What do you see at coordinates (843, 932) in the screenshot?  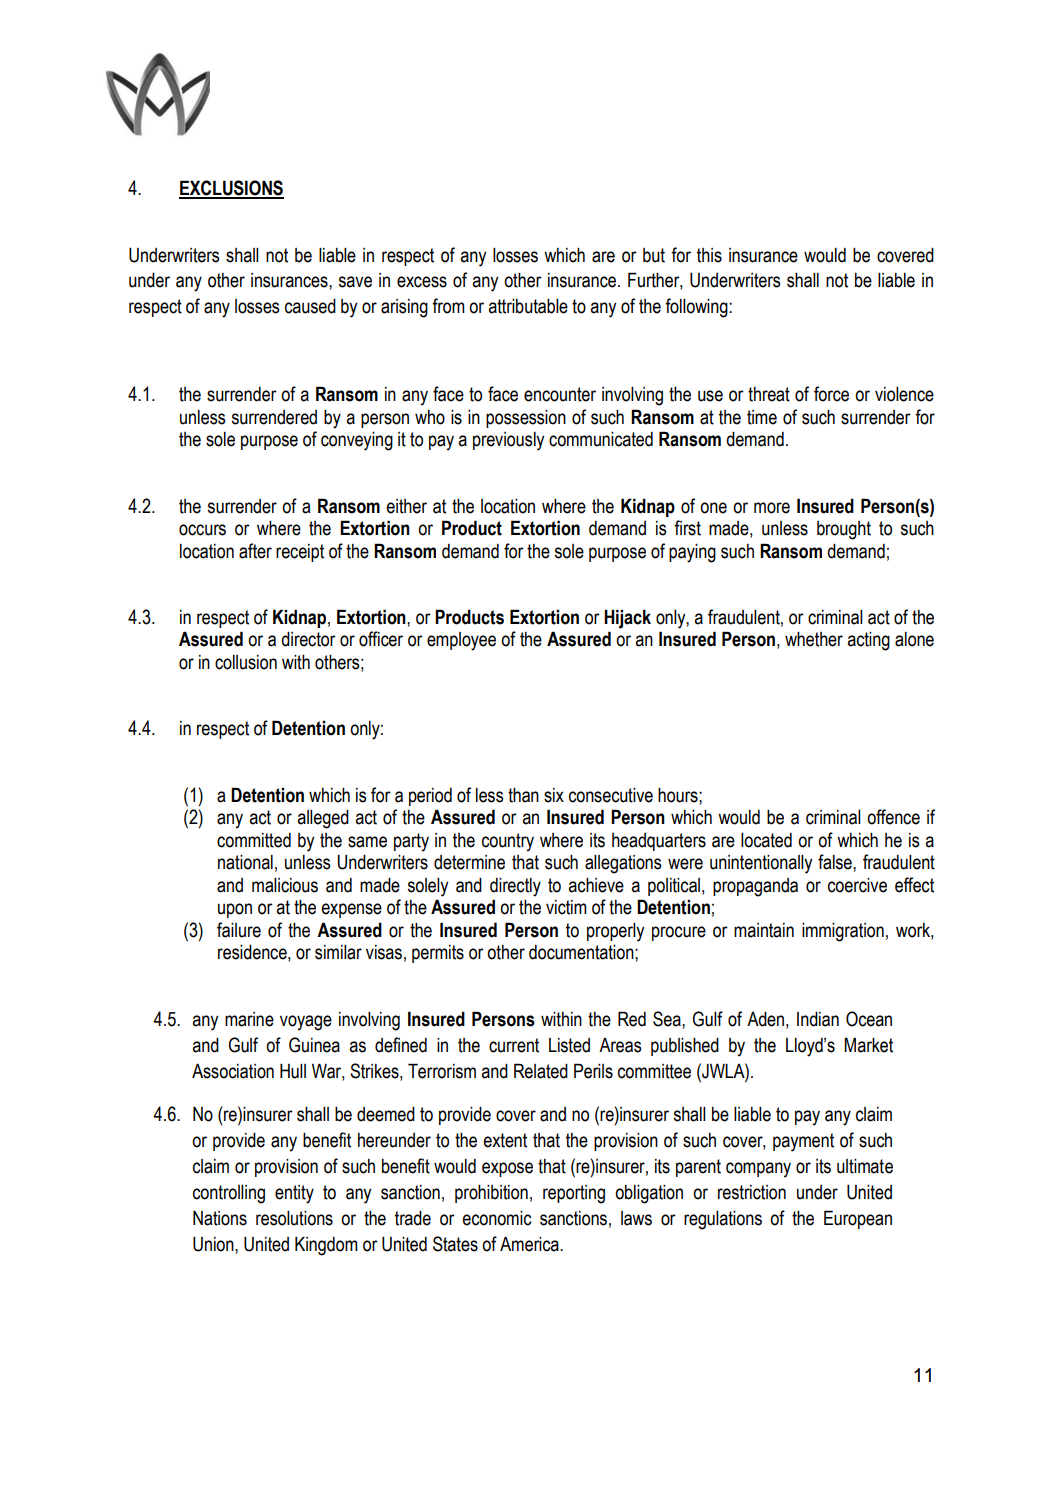 I see `immigration` at bounding box center [843, 932].
